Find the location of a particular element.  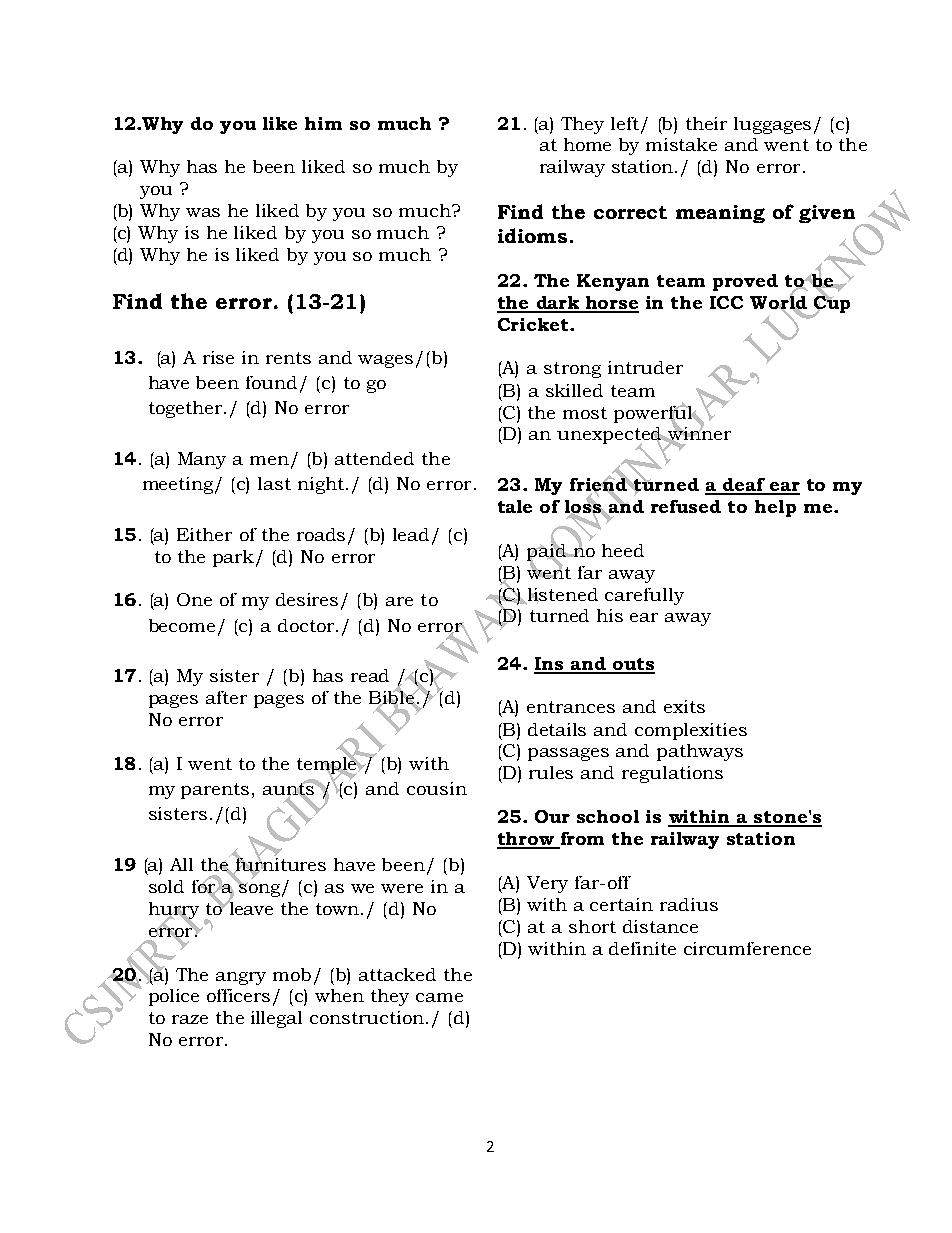

ICC is located at coordinates (726, 302).
